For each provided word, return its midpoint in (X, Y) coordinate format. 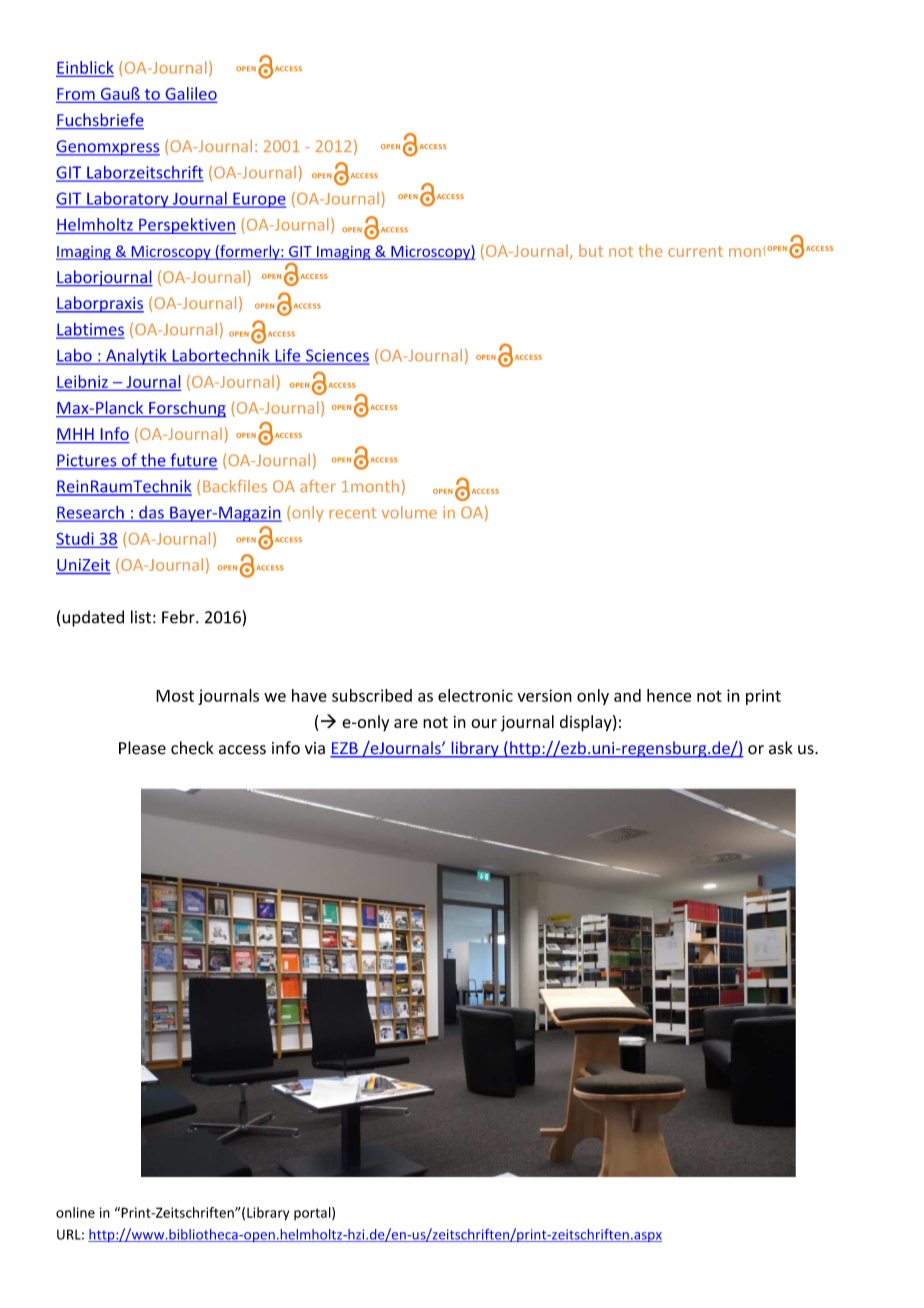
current (695, 251)
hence (669, 695)
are (406, 723)
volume (409, 512)
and (627, 695)
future (193, 461)
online (75, 1212)
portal (313, 1214)
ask (781, 748)
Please (142, 748)
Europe (258, 200)
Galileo (191, 93)
